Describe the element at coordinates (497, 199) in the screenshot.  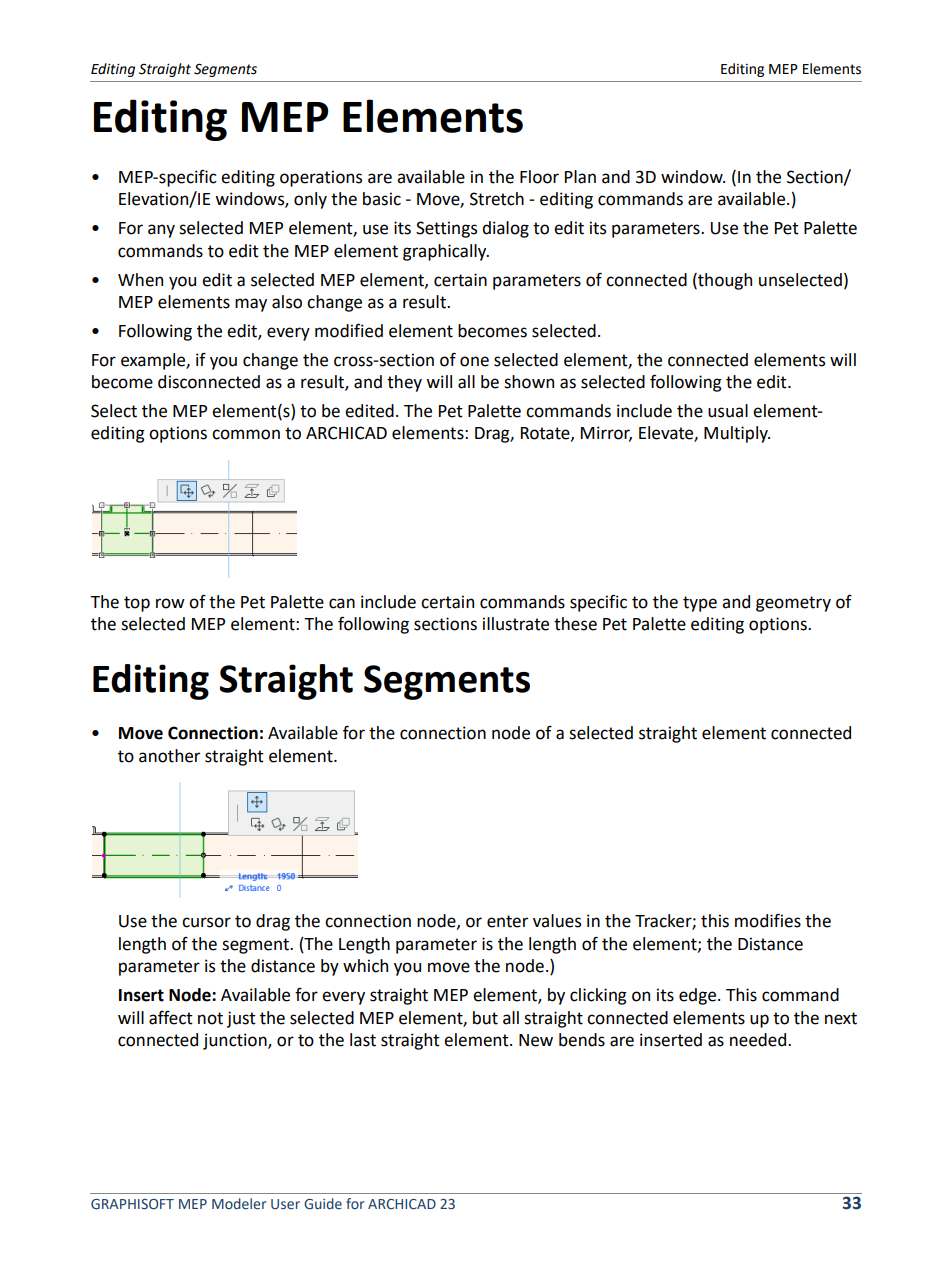
I see `Stretch` at that location.
